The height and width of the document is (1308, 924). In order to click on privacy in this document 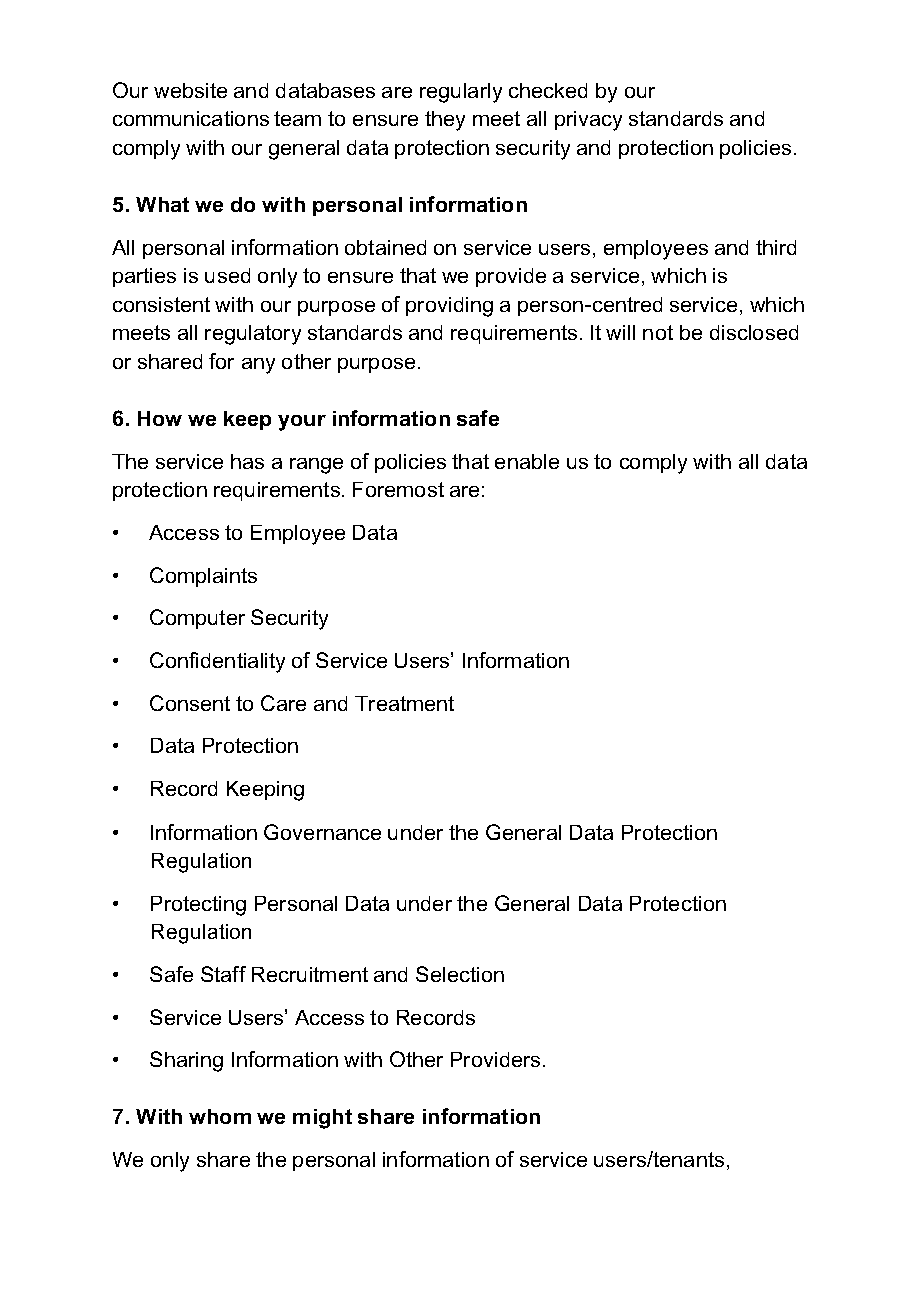, I will do `click(588, 121)`.
